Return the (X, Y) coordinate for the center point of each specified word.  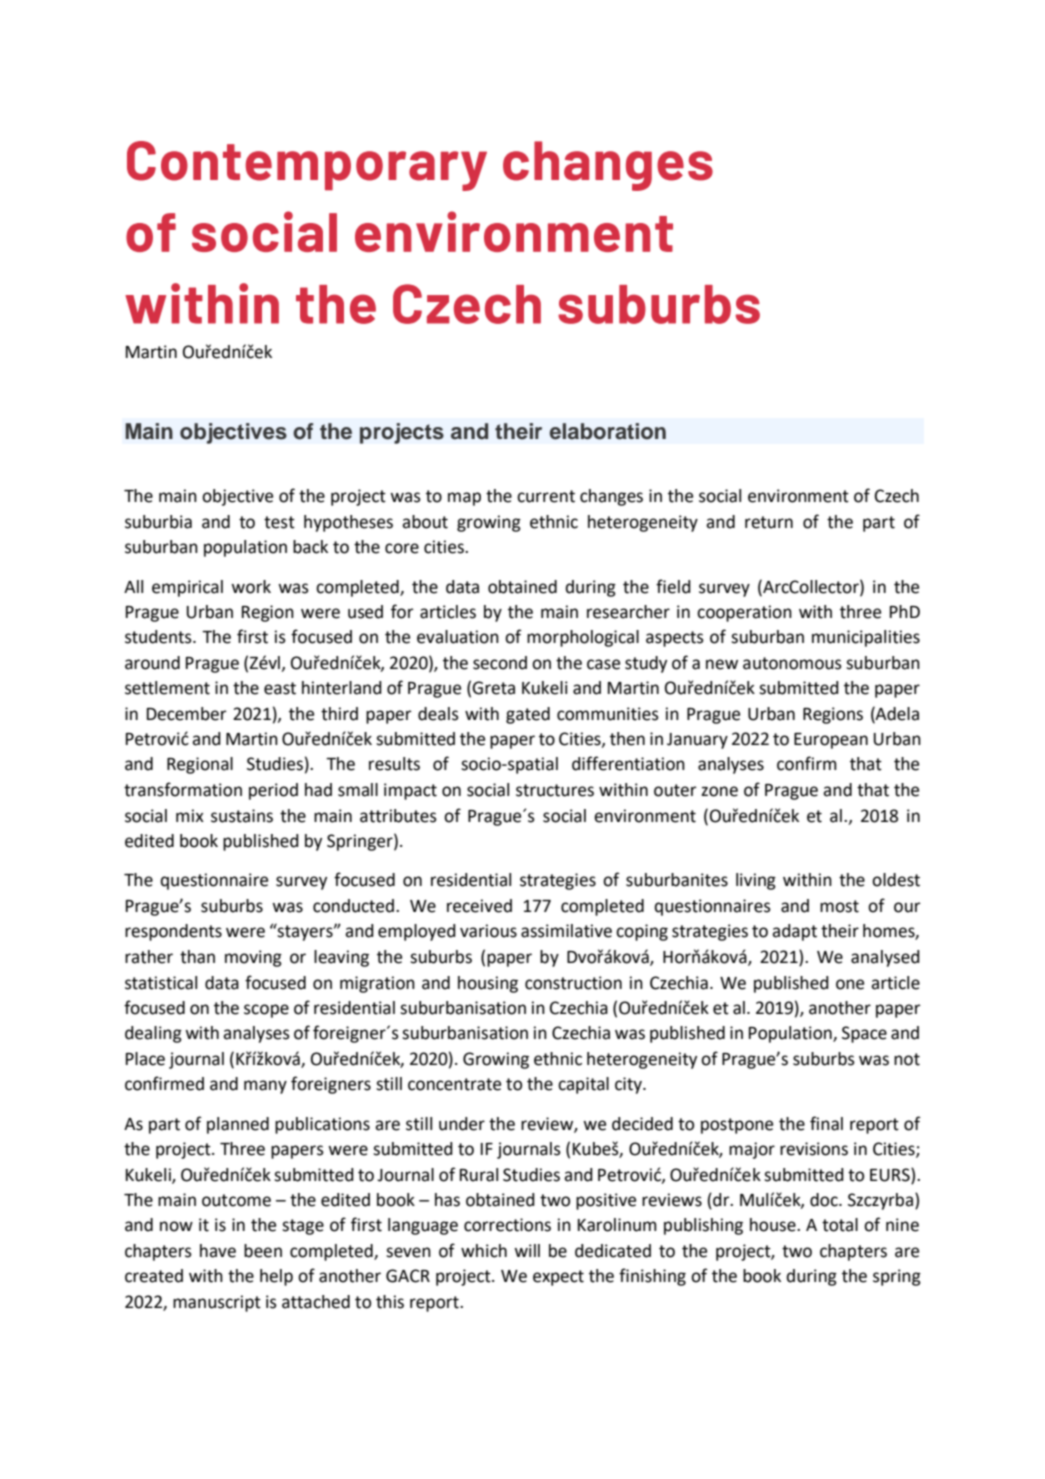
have (218, 1251)
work (251, 587)
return (769, 522)
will (527, 1250)
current (546, 496)
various (488, 931)
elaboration (608, 431)
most (839, 906)
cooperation (744, 613)
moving (253, 958)
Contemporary (307, 166)
